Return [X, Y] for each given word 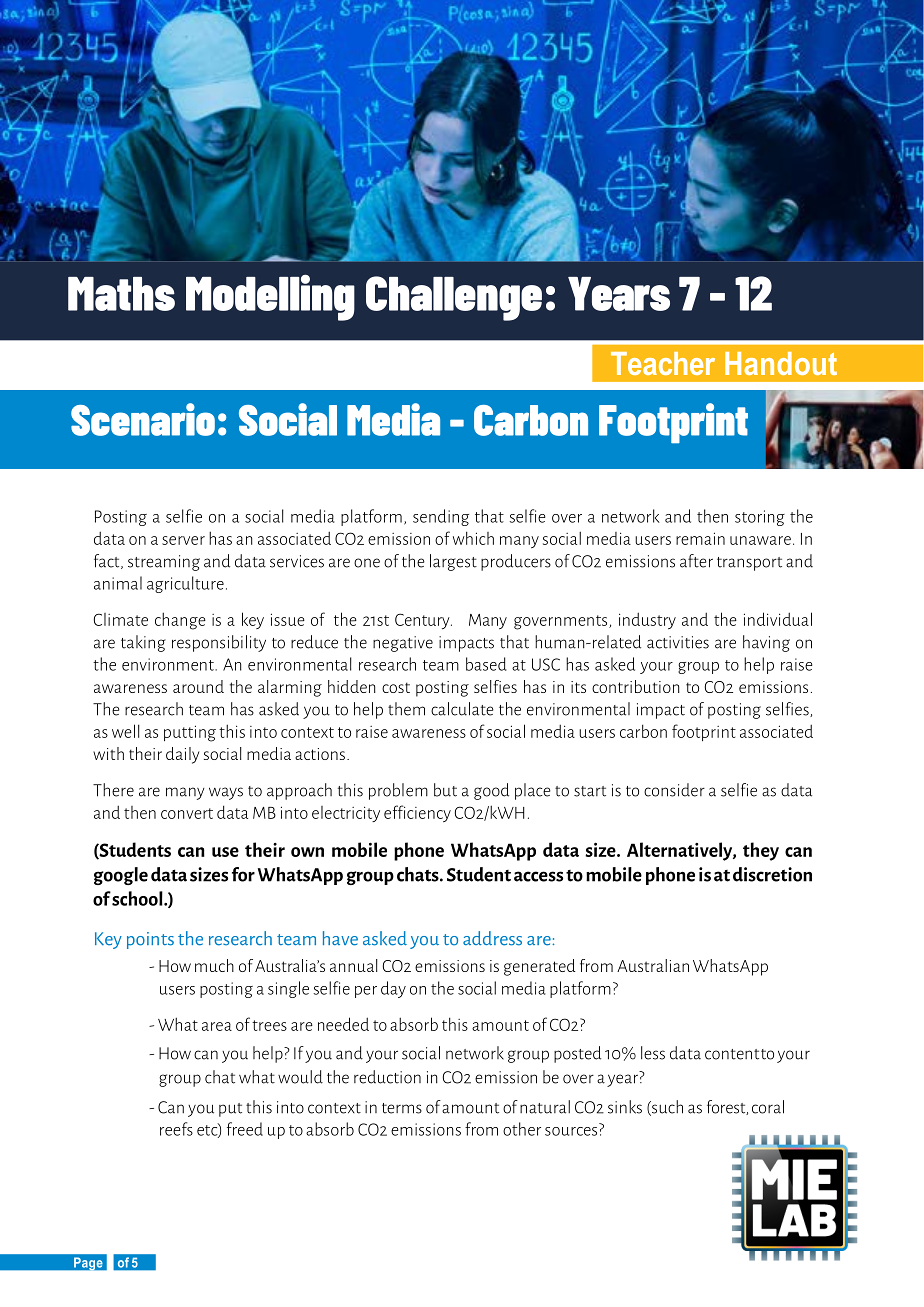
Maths [121, 294]
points [150, 940]
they [761, 851]
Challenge [454, 298]
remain [700, 538]
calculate [462, 709]
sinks [625, 1107]
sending [441, 517]
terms [402, 1108]
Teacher [663, 363]
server [183, 540]
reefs [176, 1129]
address [492, 938]
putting [190, 733]
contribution [636, 686]
